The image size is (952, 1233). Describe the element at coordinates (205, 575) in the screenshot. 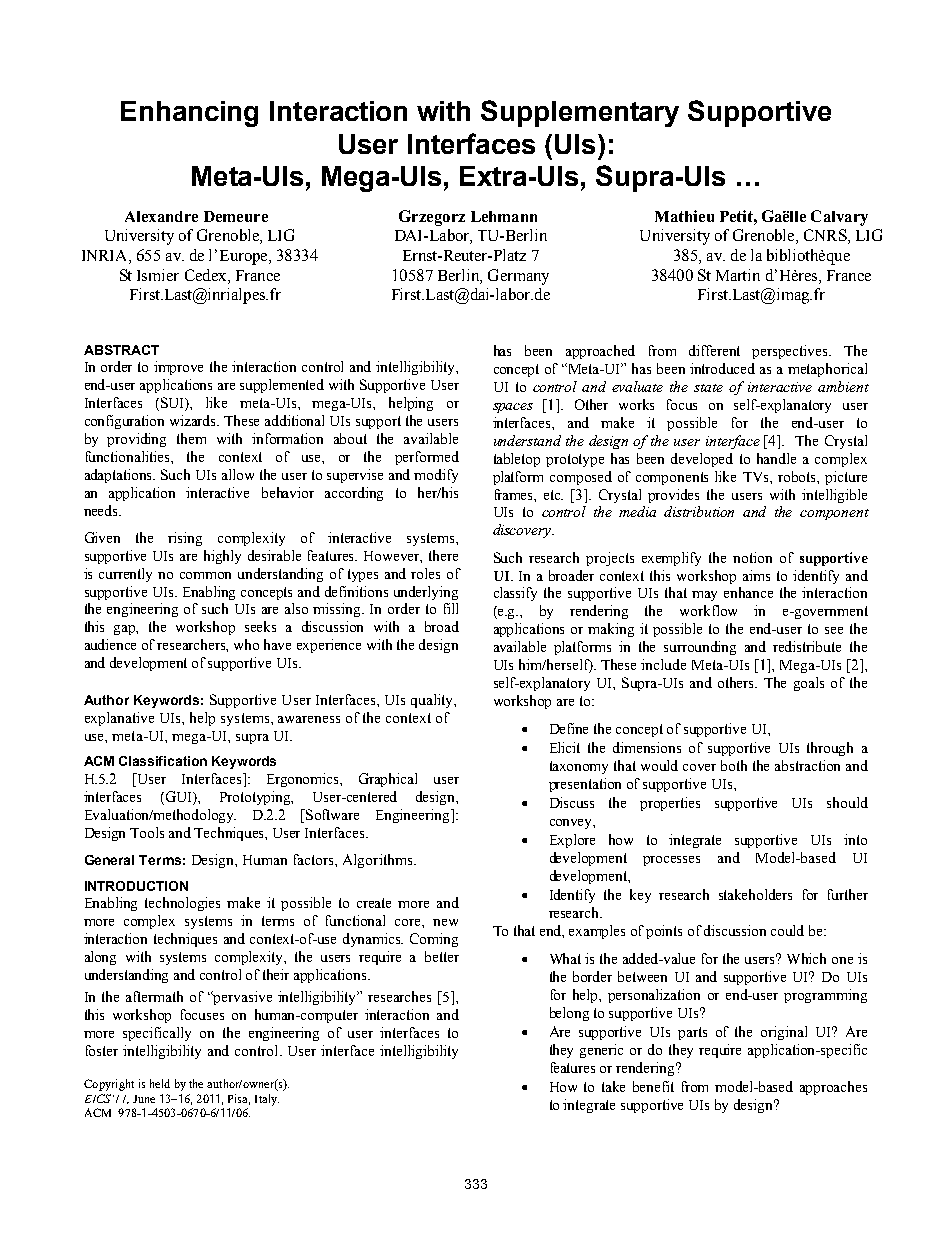

I see `common` at that location.
